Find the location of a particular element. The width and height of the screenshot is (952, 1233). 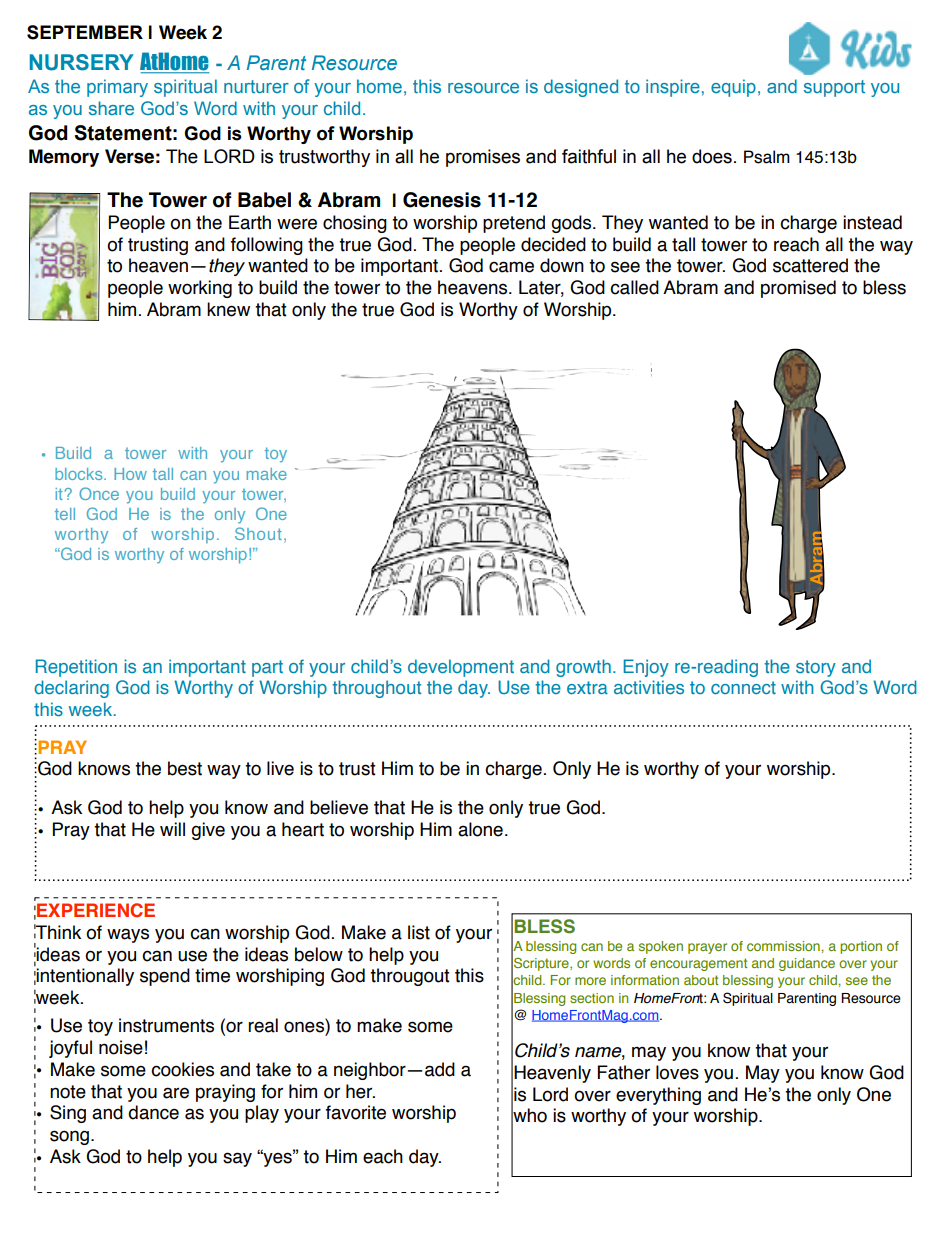

favorite is located at coordinates (356, 1112).
